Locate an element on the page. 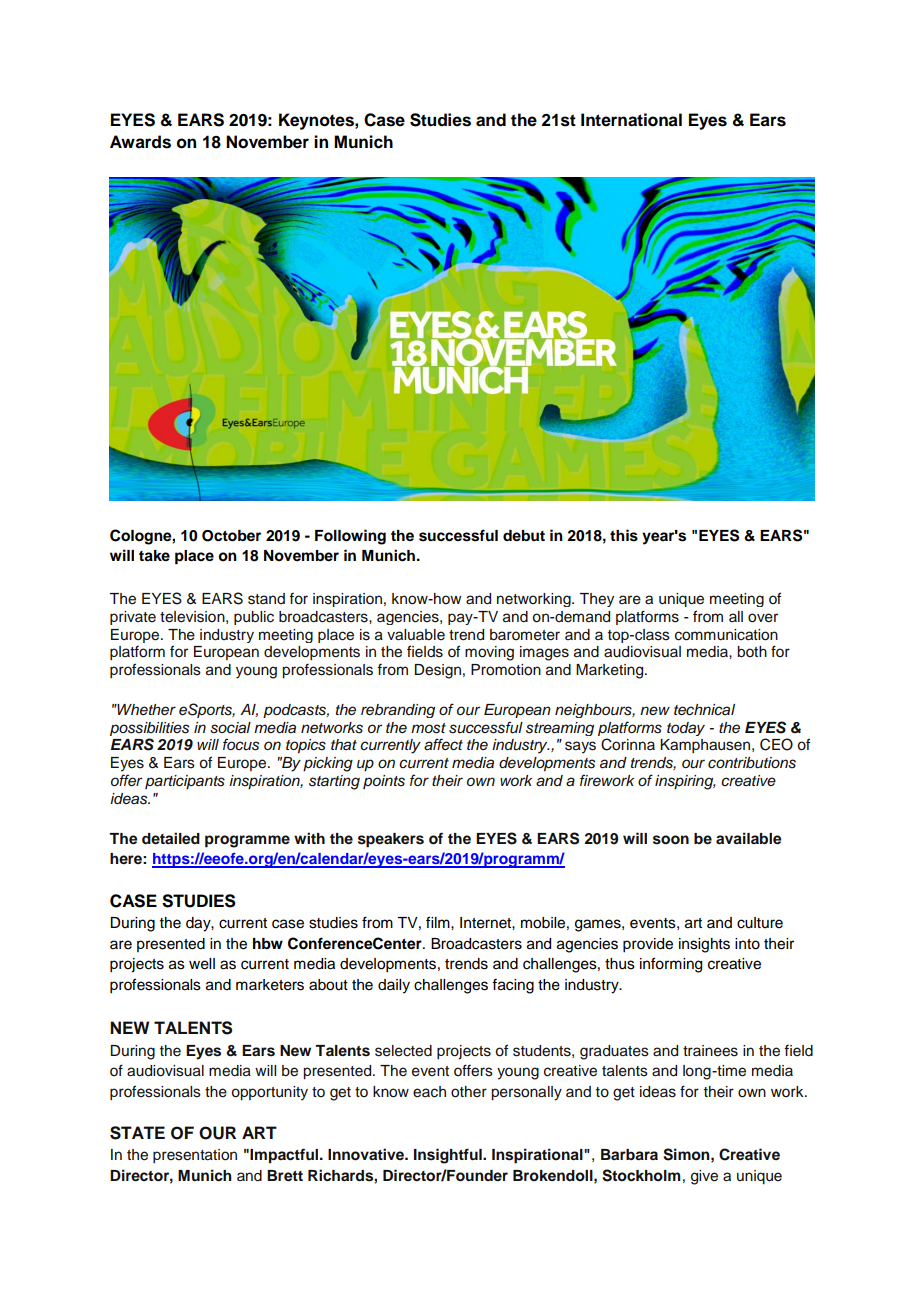  Awards is located at coordinates (140, 142).
